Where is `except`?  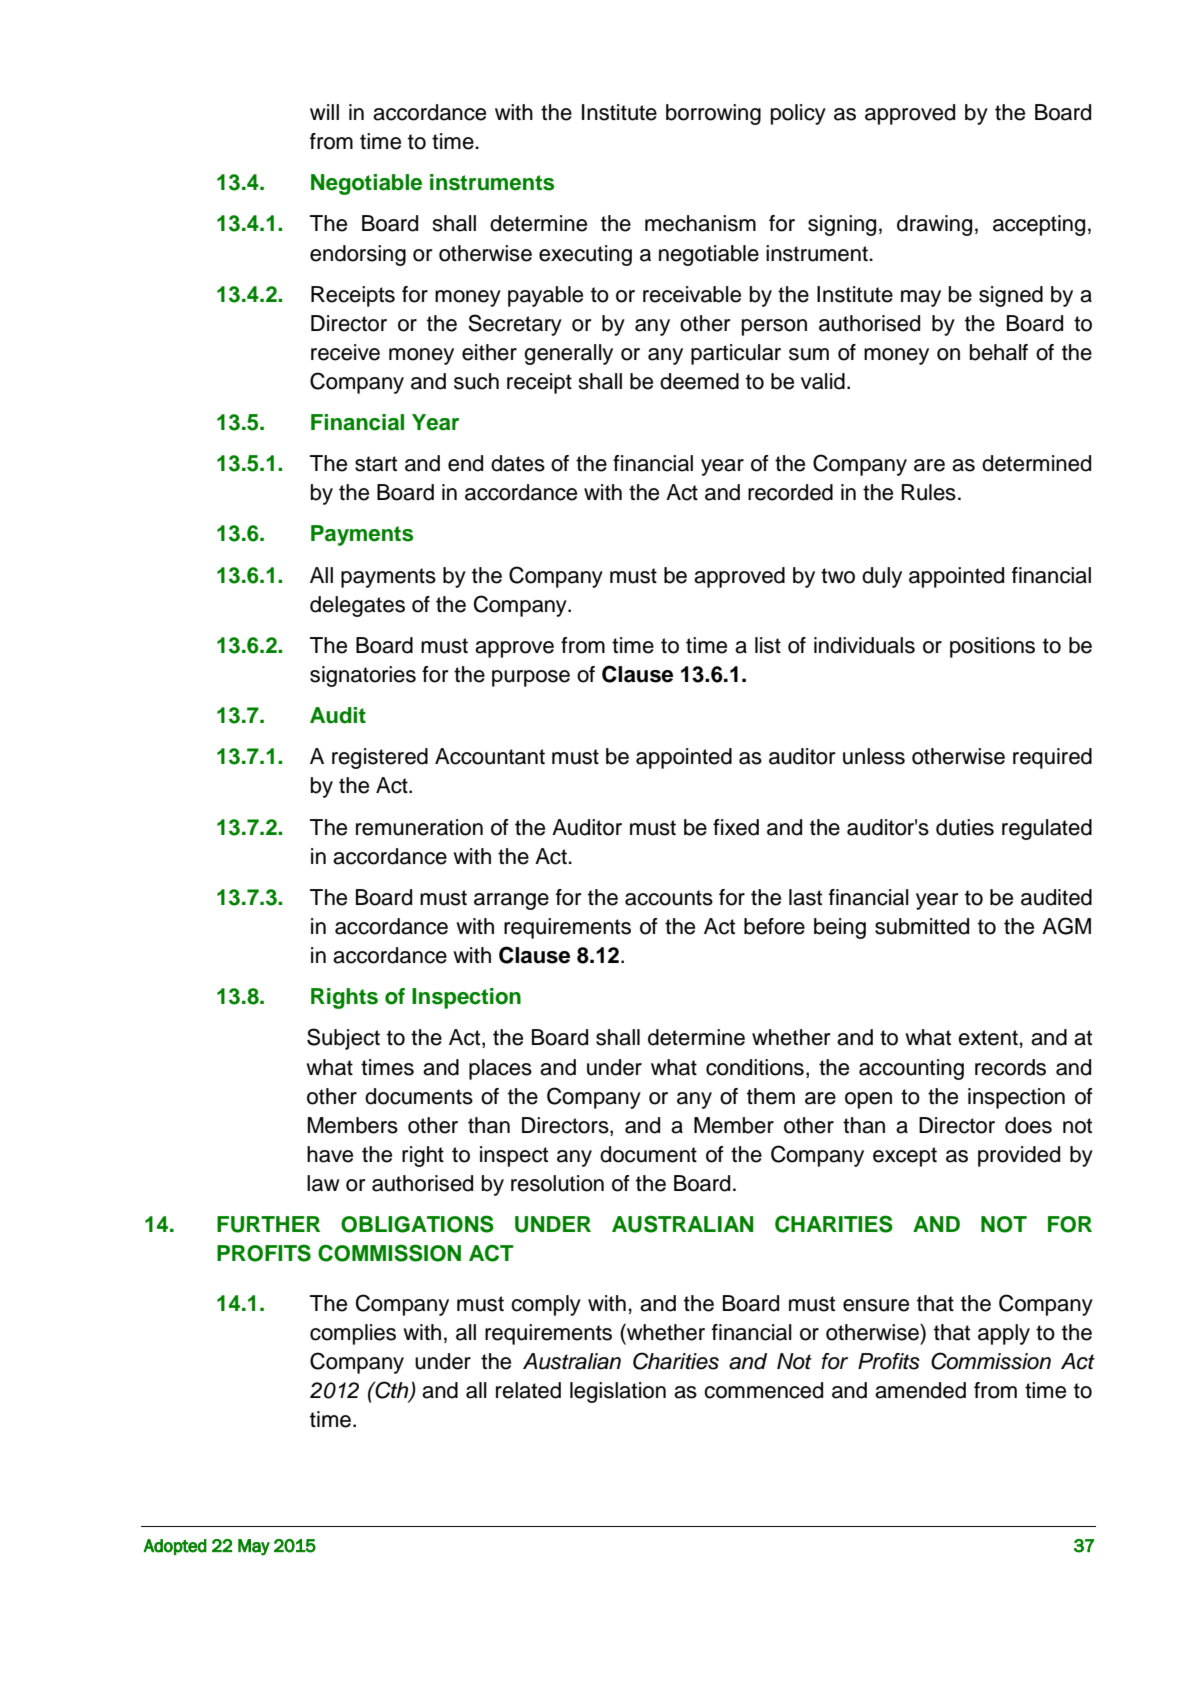
except is located at coordinates (905, 1157).
